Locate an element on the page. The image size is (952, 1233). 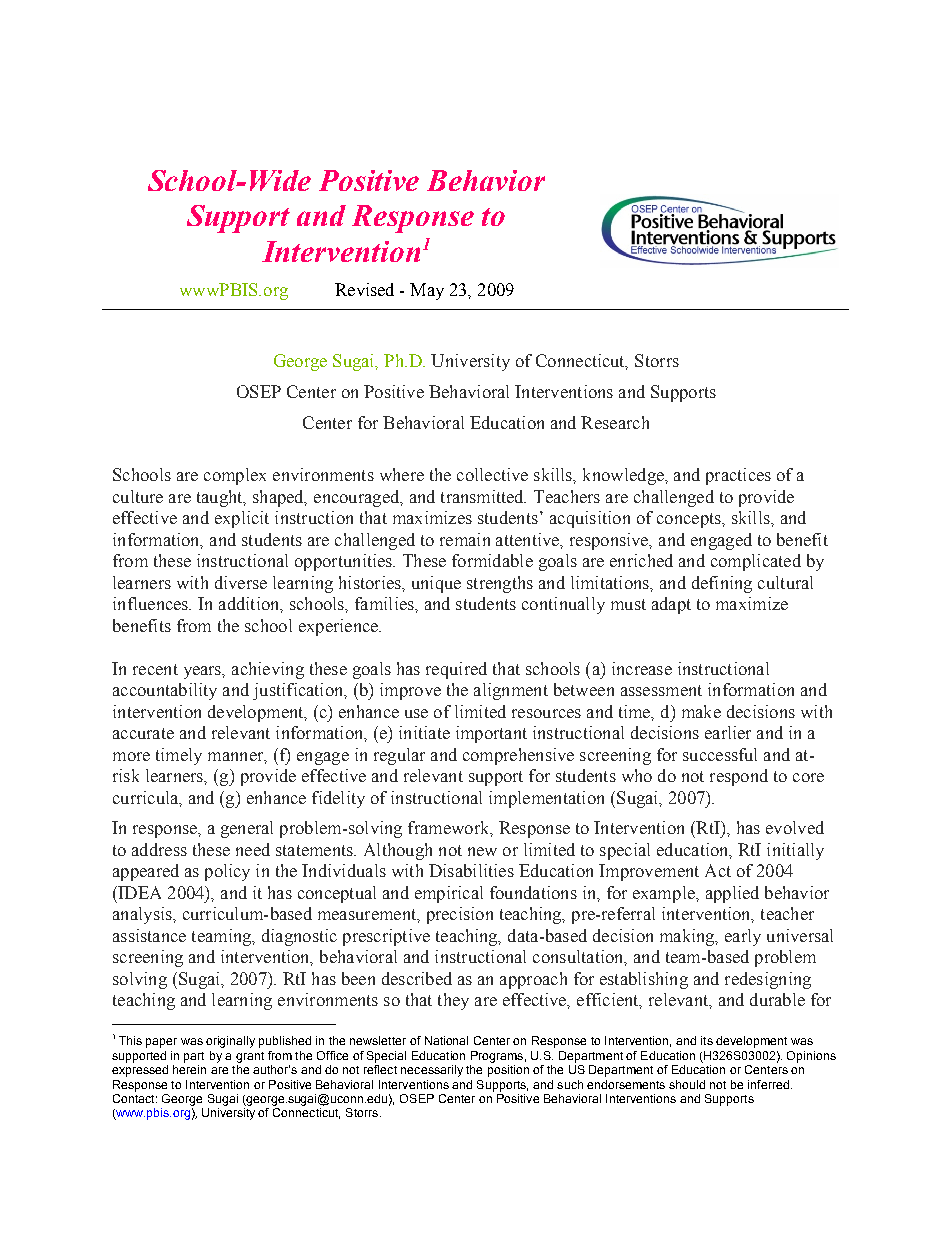
Research is located at coordinates (615, 422).
